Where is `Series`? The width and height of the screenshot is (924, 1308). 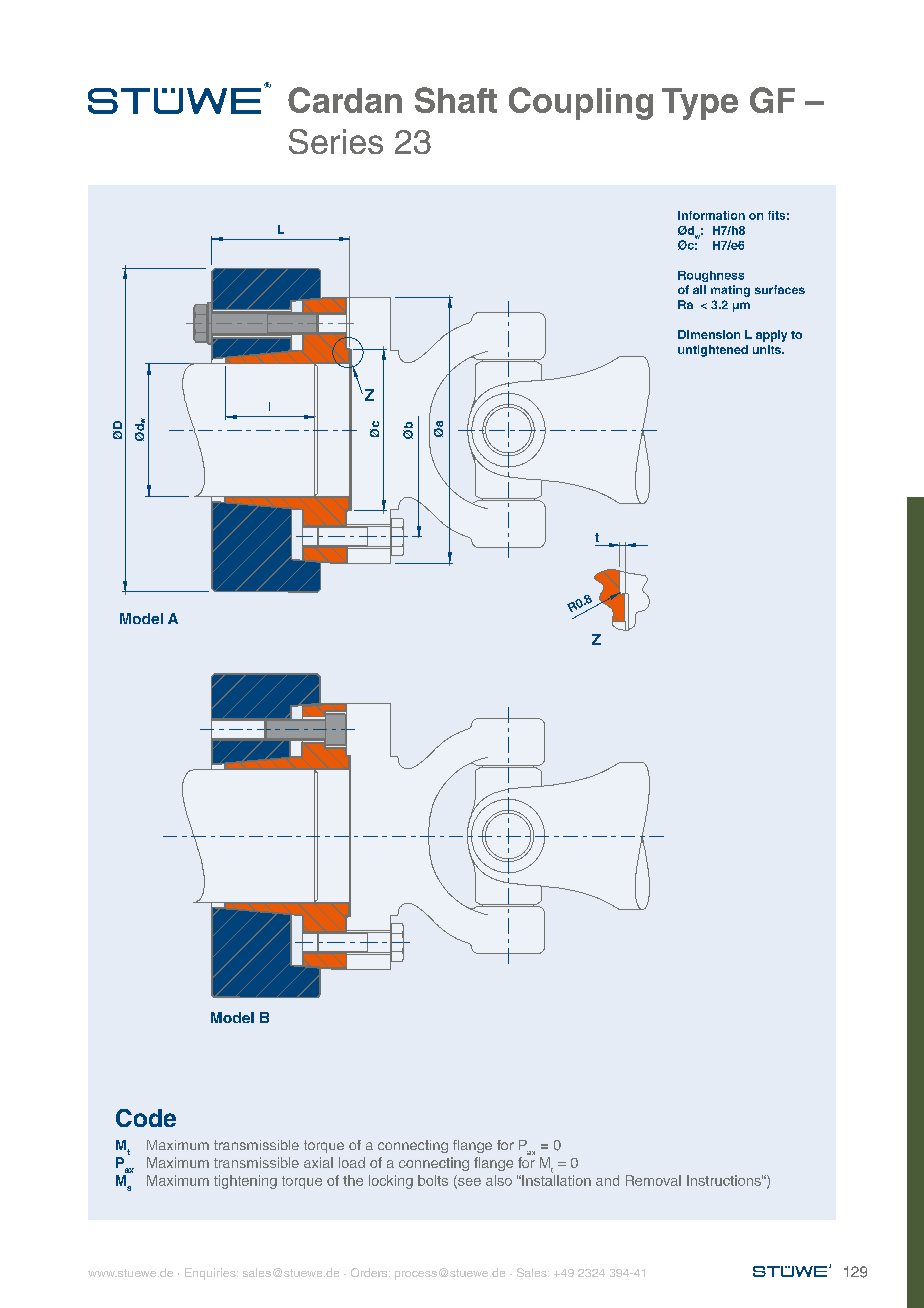
Series is located at coordinates (336, 141).
